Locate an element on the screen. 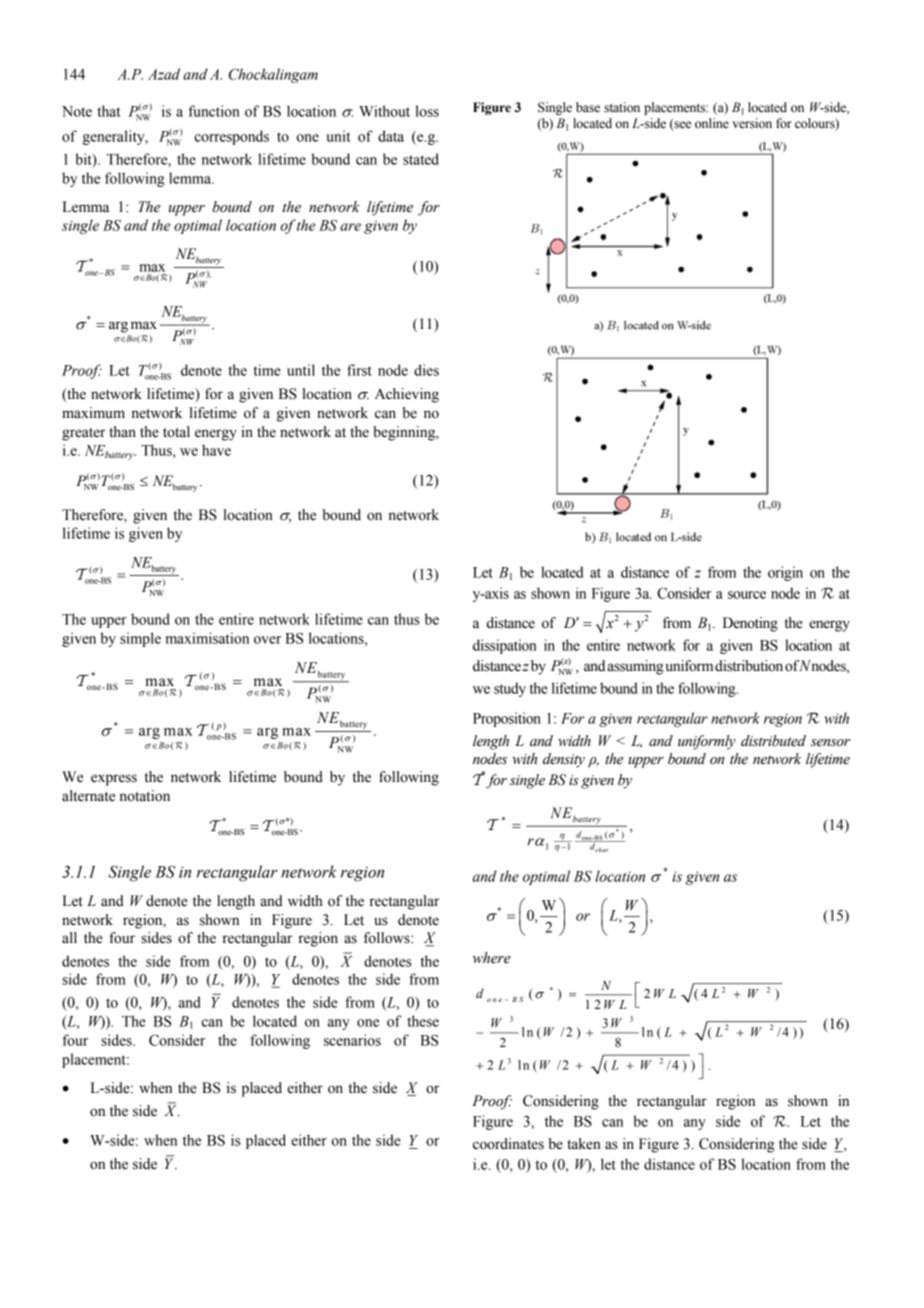  follows is located at coordinates (388, 938).
